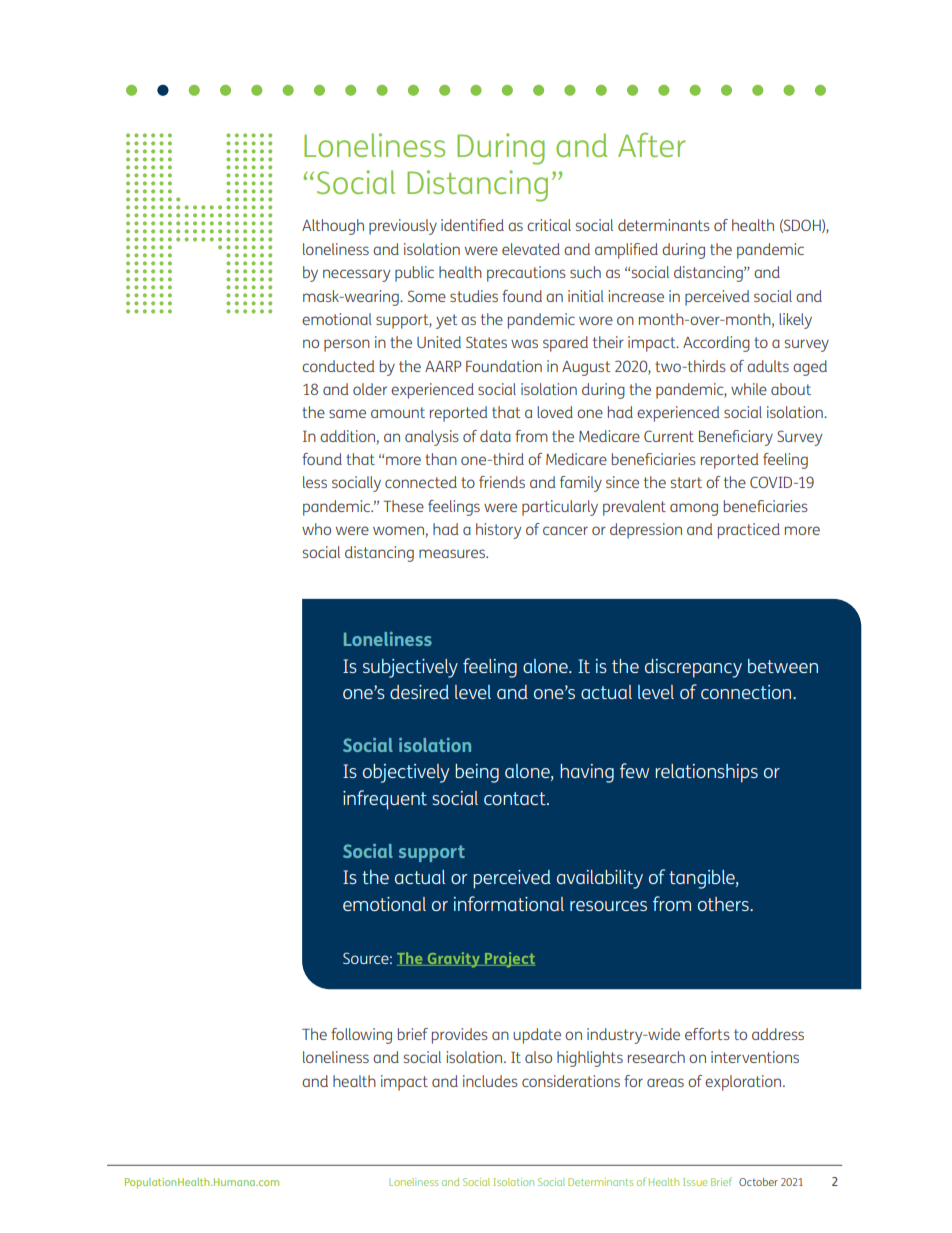 The height and width of the screenshot is (1233, 952). What do you see at coordinates (587, 773) in the screenshot?
I see `having` at bounding box center [587, 773].
